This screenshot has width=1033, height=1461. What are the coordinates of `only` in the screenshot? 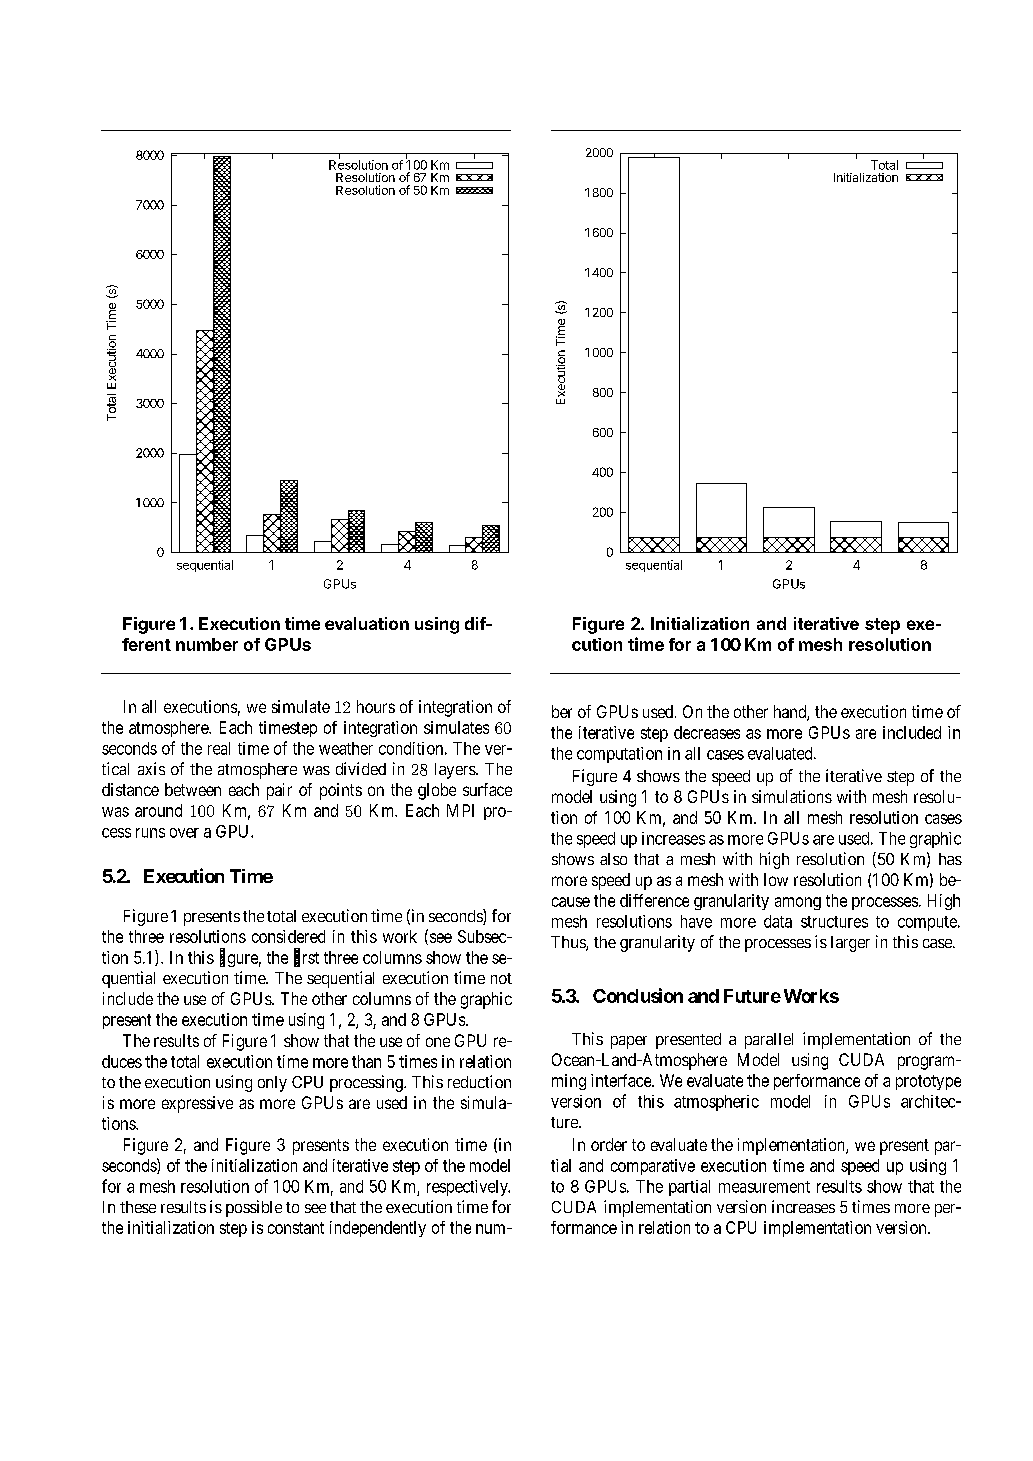 It's located at (272, 1084).
